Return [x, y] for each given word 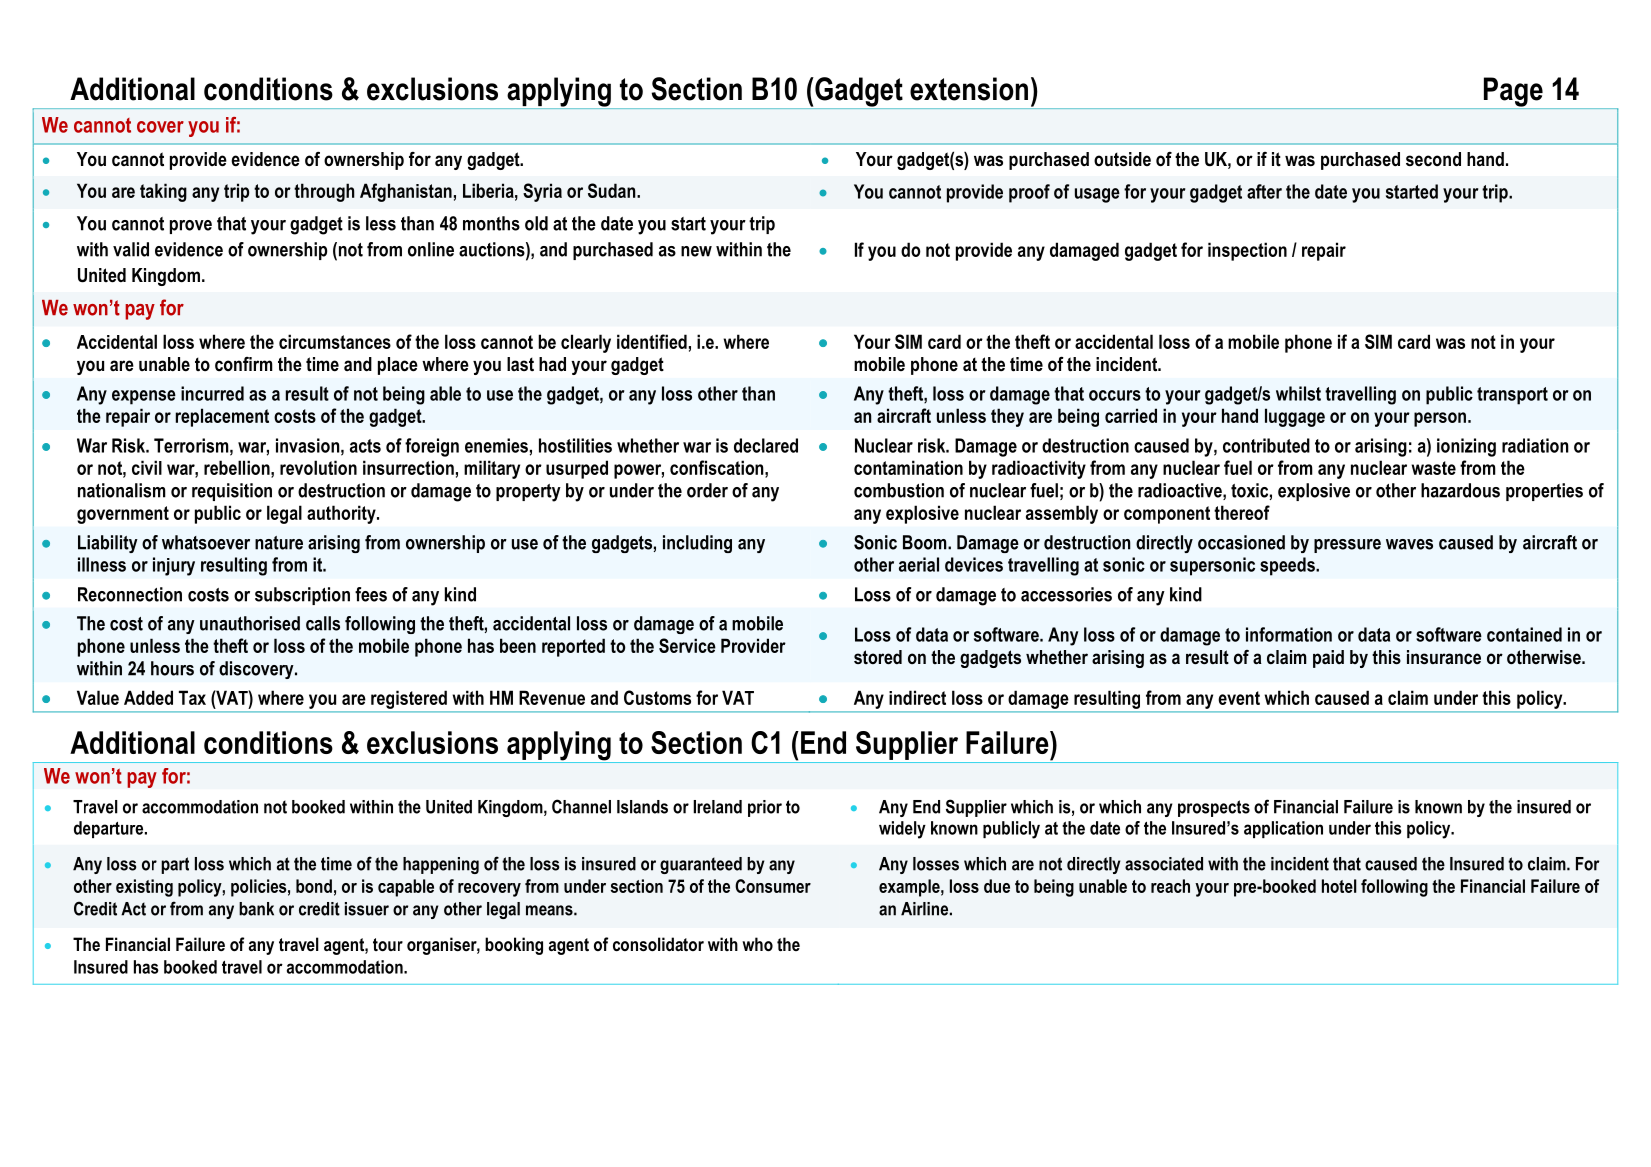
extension [969, 89]
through [324, 192]
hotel [1339, 886]
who [757, 944]
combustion [899, 490]
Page [1513, 93]
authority [342, 514]
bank [256, 909]
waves [1409, 544]
